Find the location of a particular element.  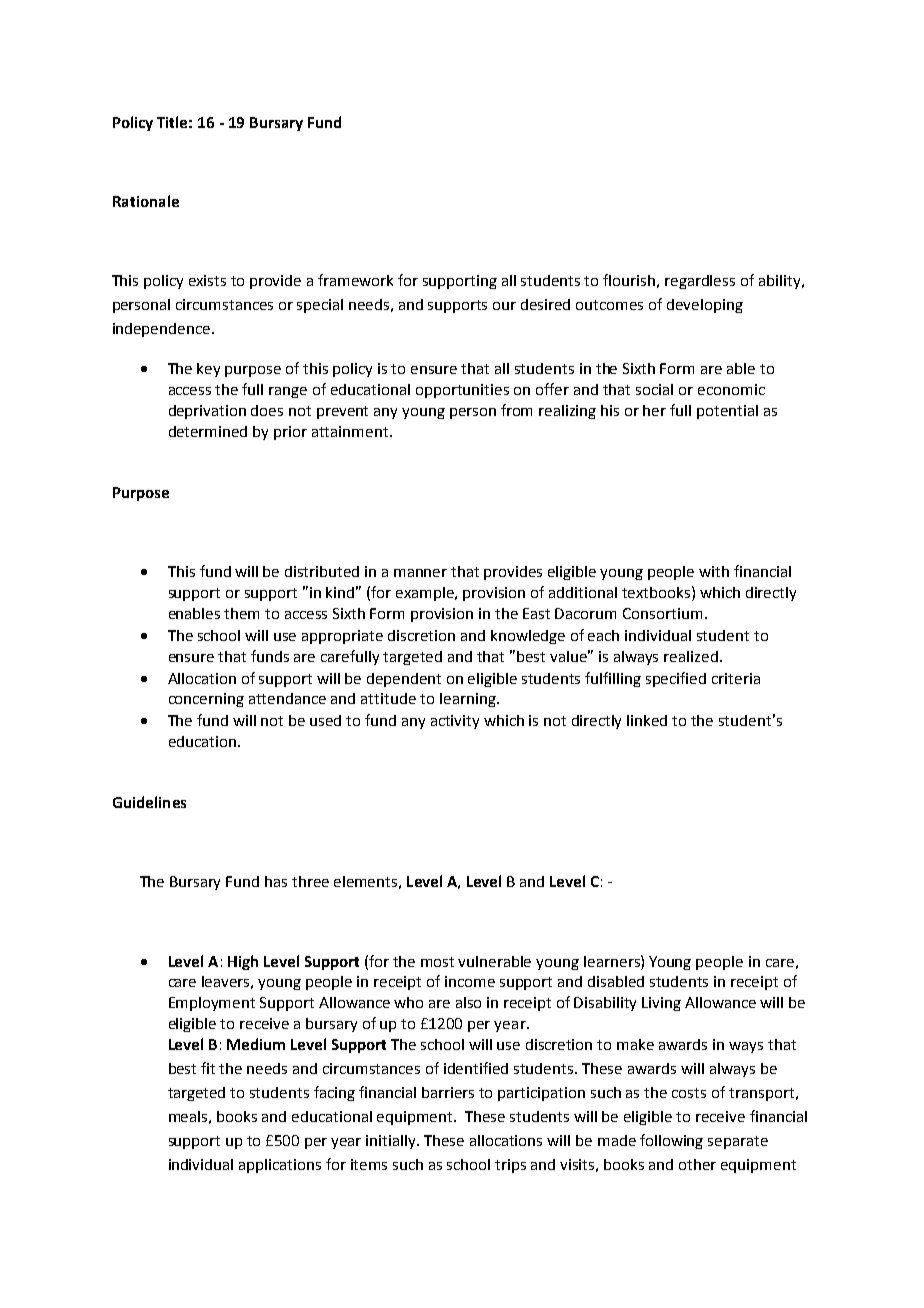

framework is located at coordinates (355, 280).
